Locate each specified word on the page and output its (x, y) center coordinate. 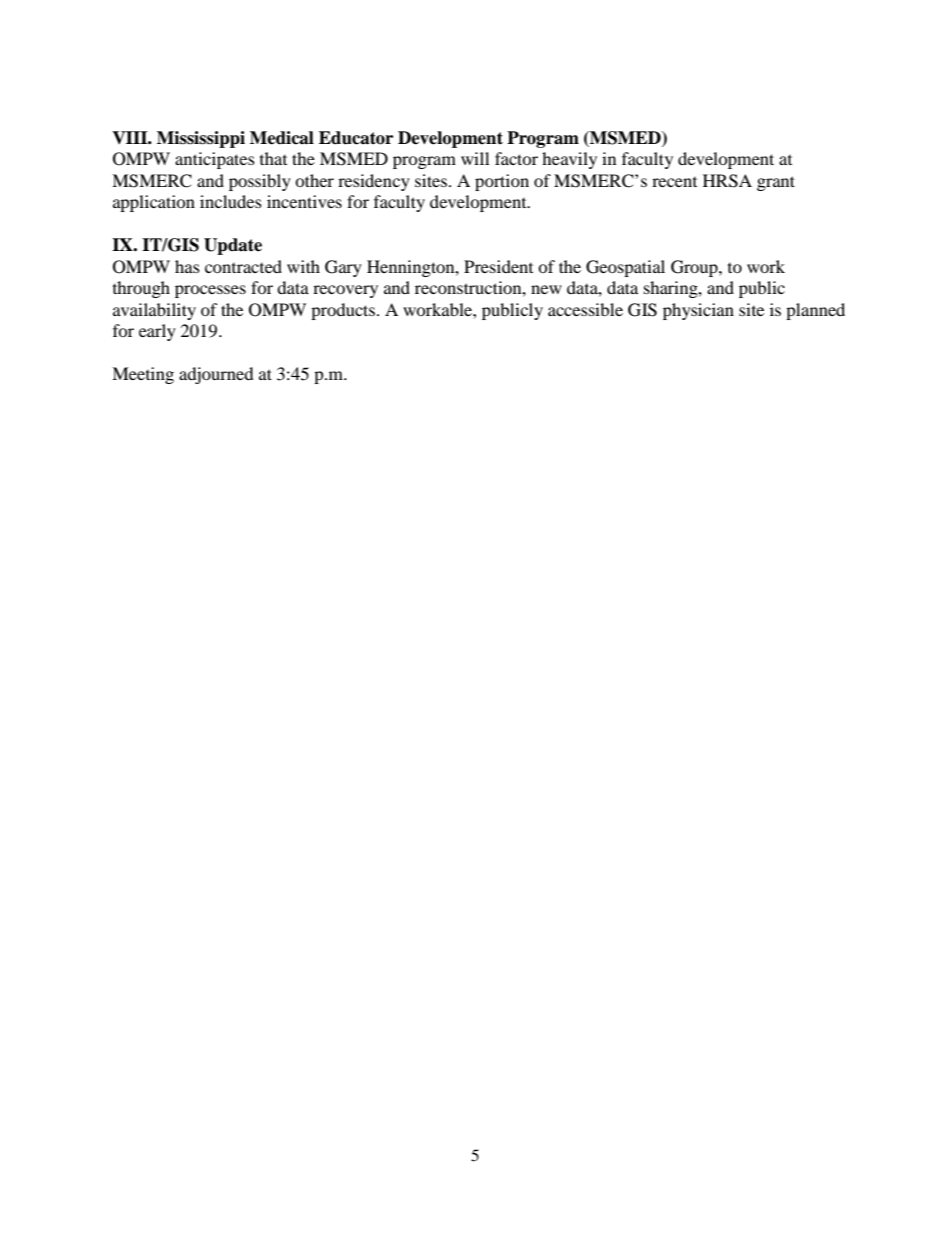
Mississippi (201, 139)
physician (698, 311)
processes (210, 291)
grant (776, 183)
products (343, 311)
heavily (569, 160)
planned (815, 311)
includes (231, 201)
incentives (304, 201)
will (475, 158)
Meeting (143, 375)
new (546, 289)
